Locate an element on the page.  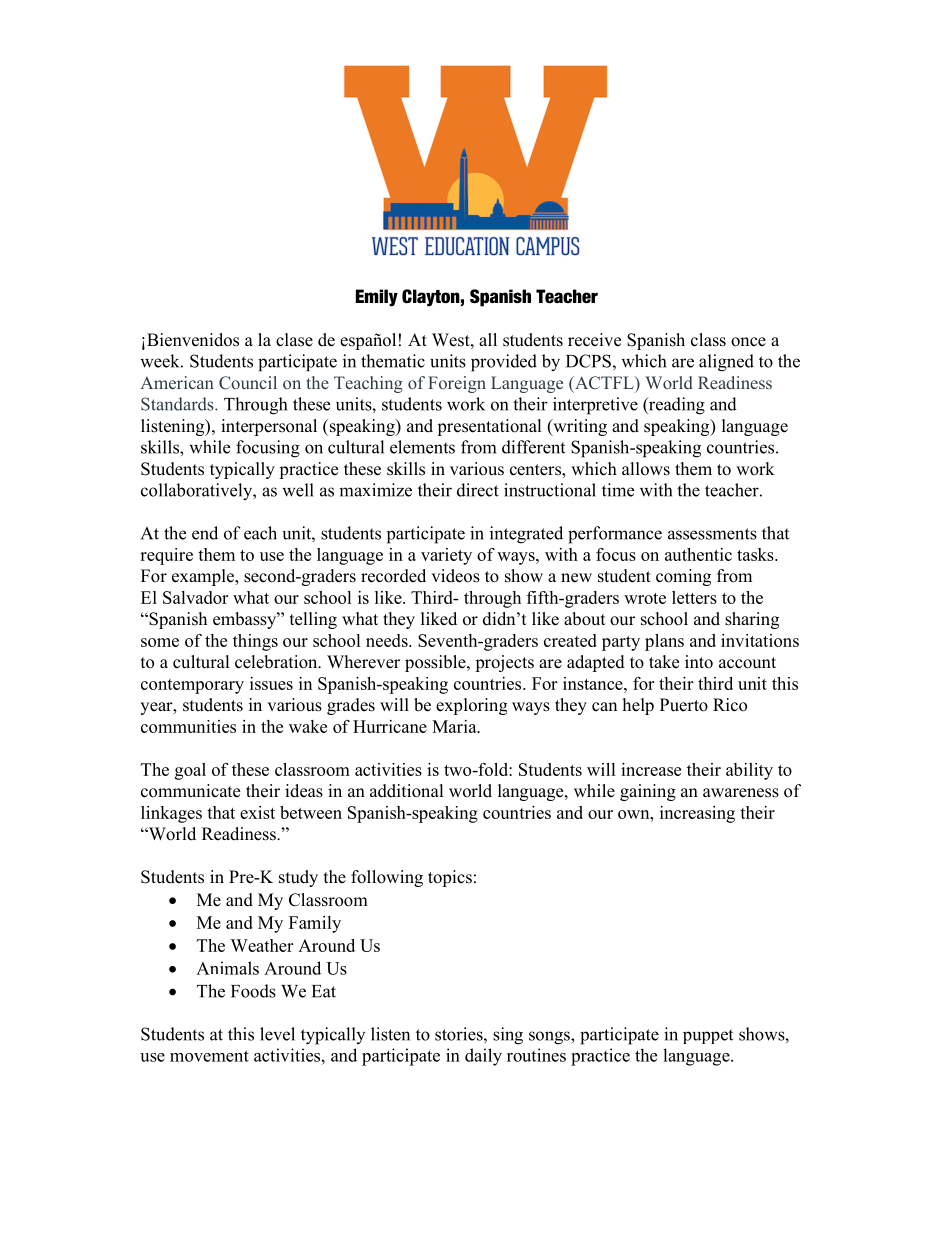
movement is located at coordinates (209, 1056).
